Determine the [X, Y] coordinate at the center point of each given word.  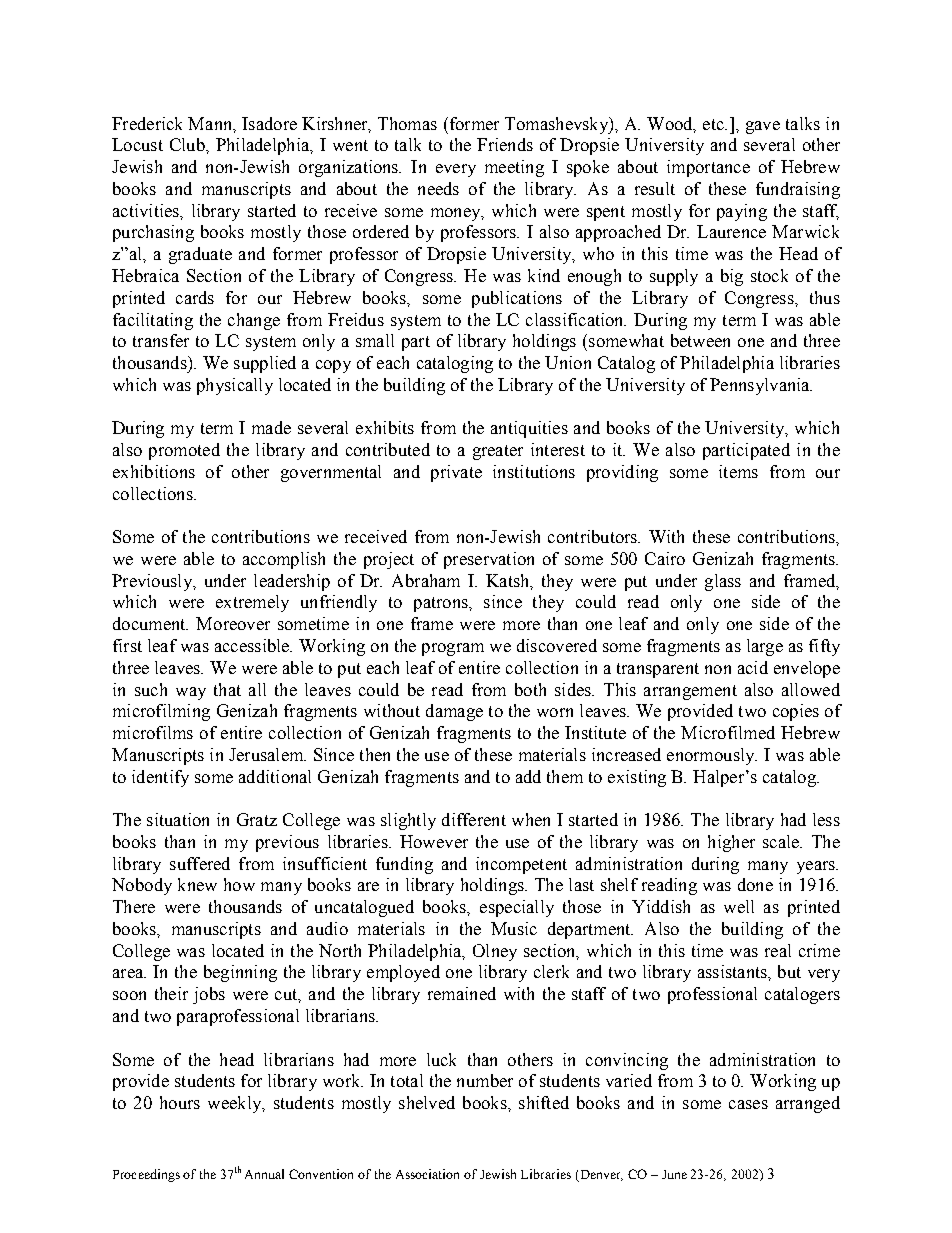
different [474, 819]
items [738, 471]
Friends [505, 144]
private [456, 473]
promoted [184, 451]
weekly [236, 1104]
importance [708, 168]
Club [188, 144]
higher [731, 843]
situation [178, 819]
